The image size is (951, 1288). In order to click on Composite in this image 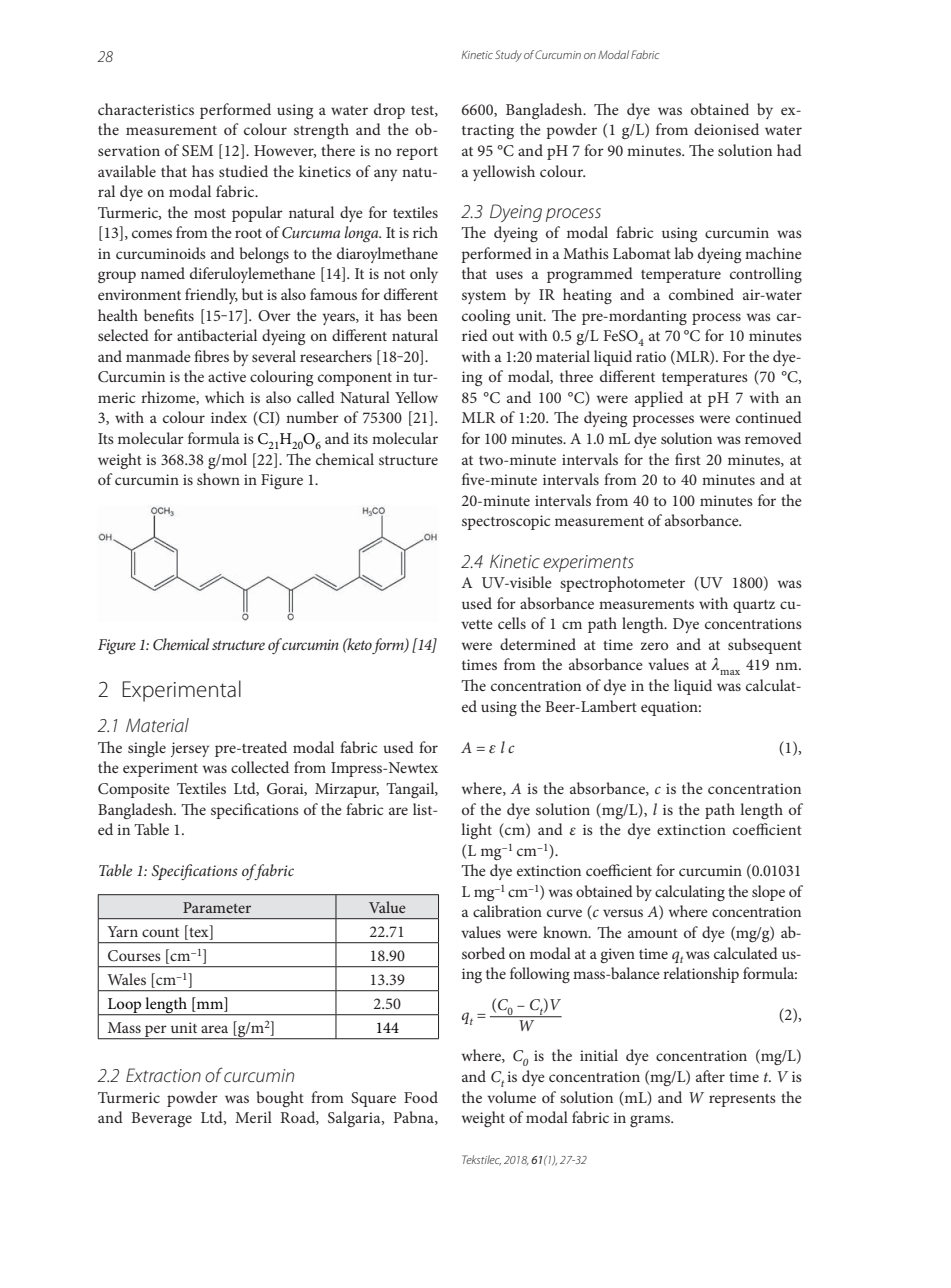, I will do `click(134, 790)`.
